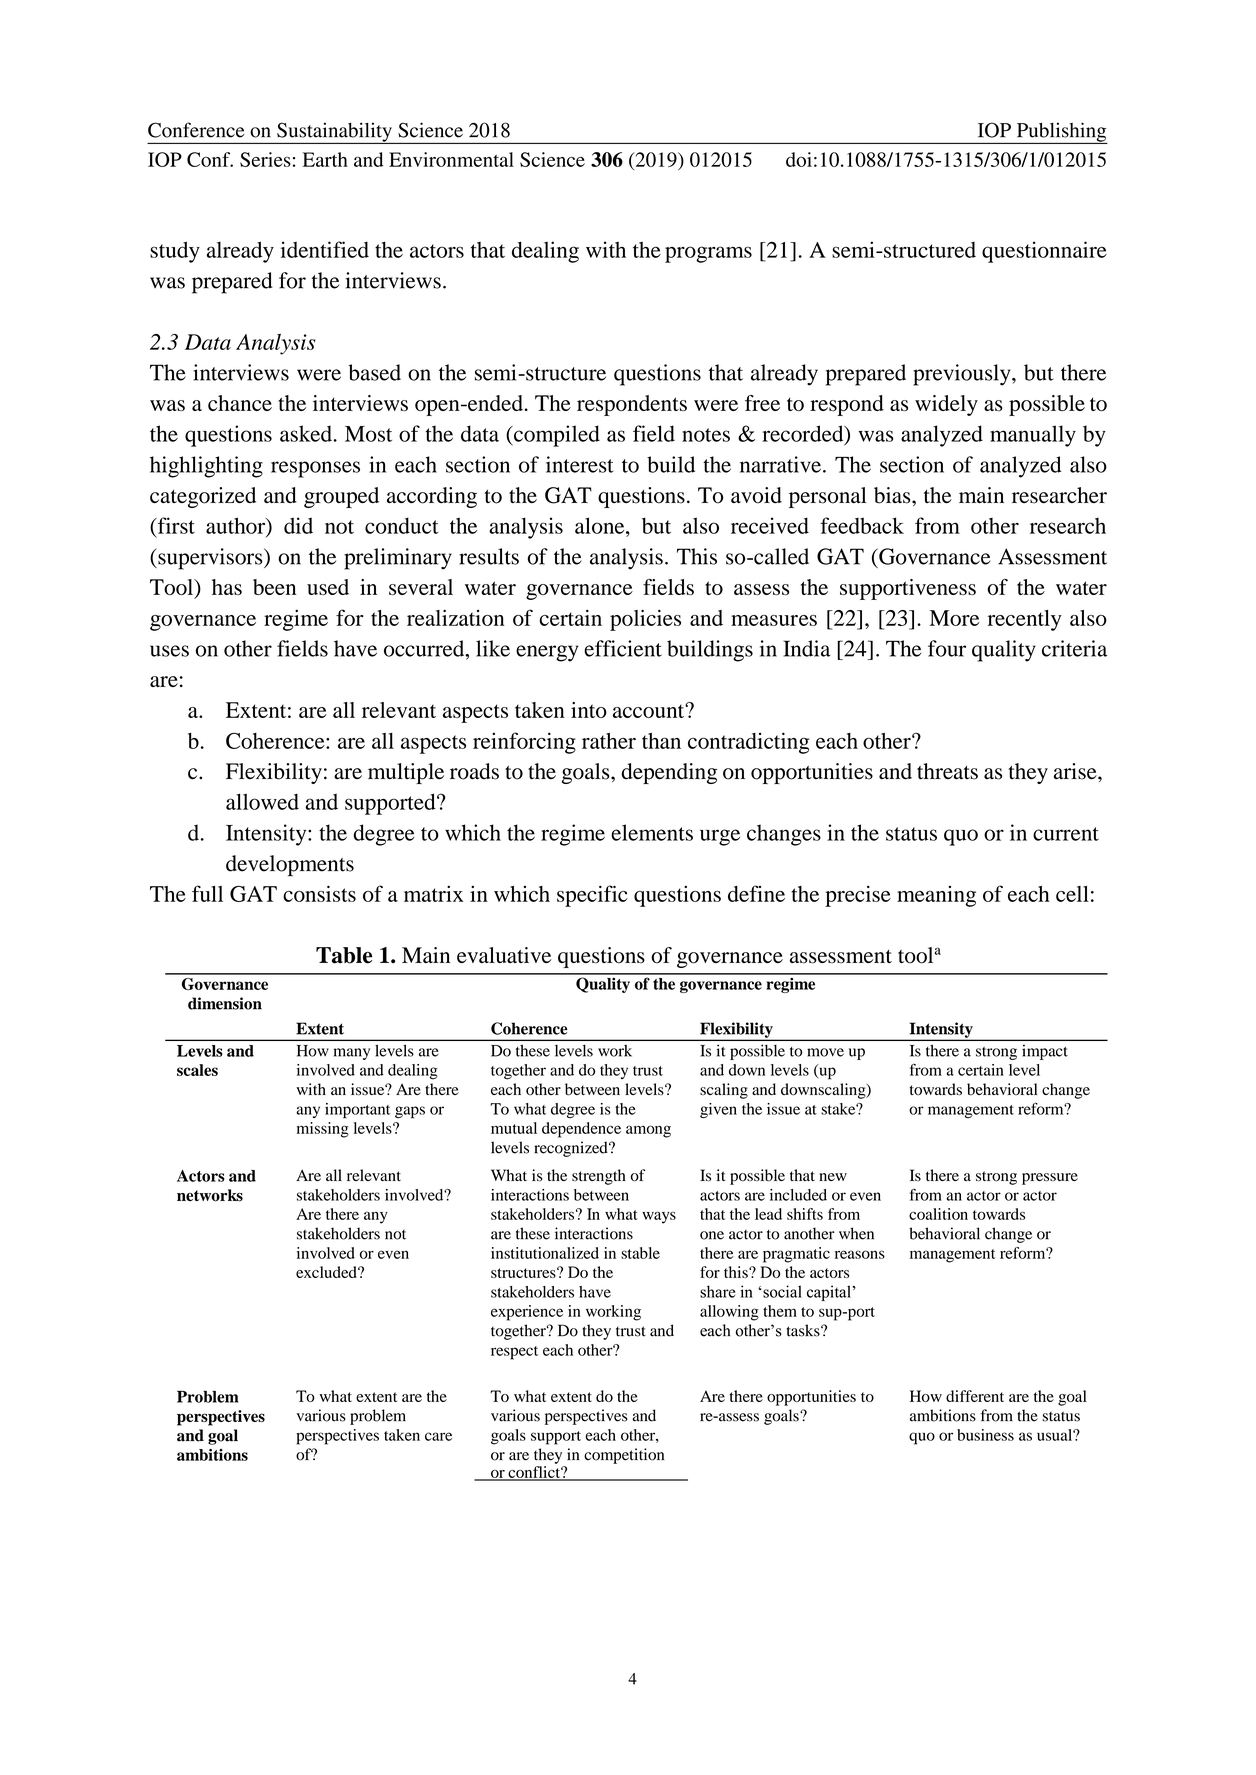 The width and height of the page is (1256, 1775). Describe the element at coordinates (323, 1130) in the page. I see `missing` at that location.
